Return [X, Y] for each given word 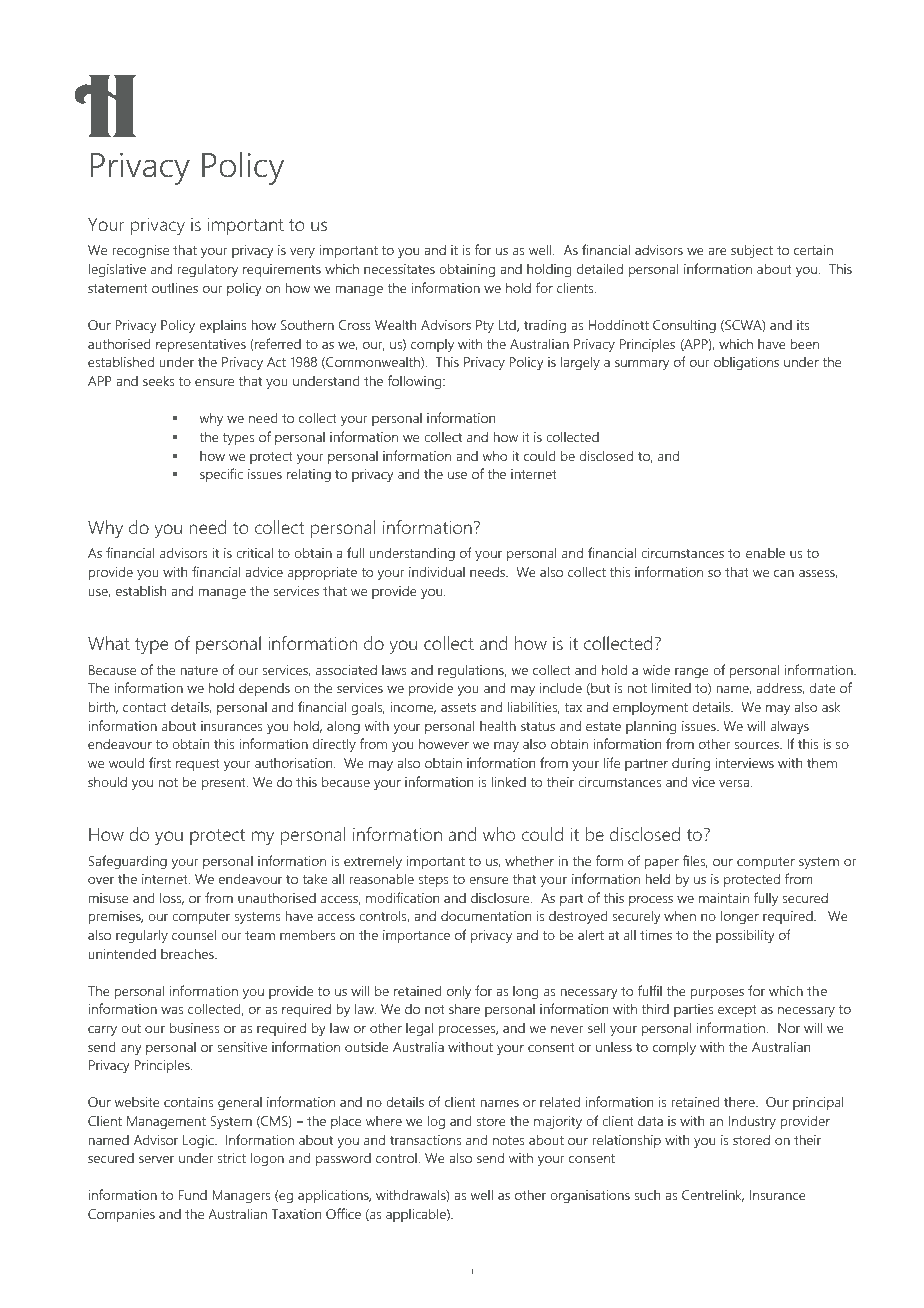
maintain [724, 898]
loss [172, 898]
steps [433, 881]
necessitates [399, 269]
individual [437, 571]
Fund [193, 1195]
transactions [425, 1140]
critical [254, 552]
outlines [175, 288]
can [784, 573]
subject [752, 251]
